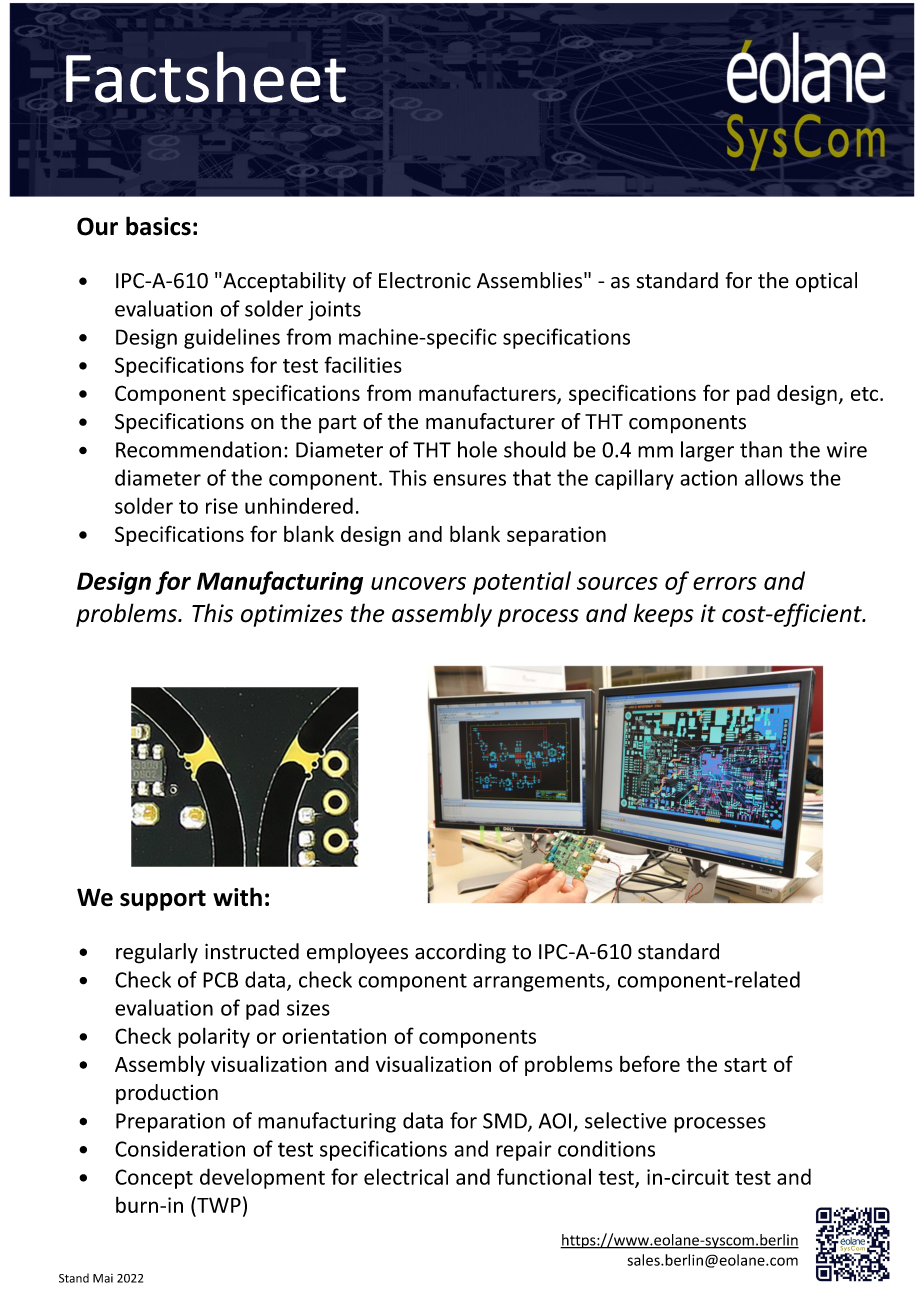 This screenshot has width=924, height=1308. What do you see at coordinates (826, 282) in the screenshot?
I see `optical` at bounding box center [826, 282].
